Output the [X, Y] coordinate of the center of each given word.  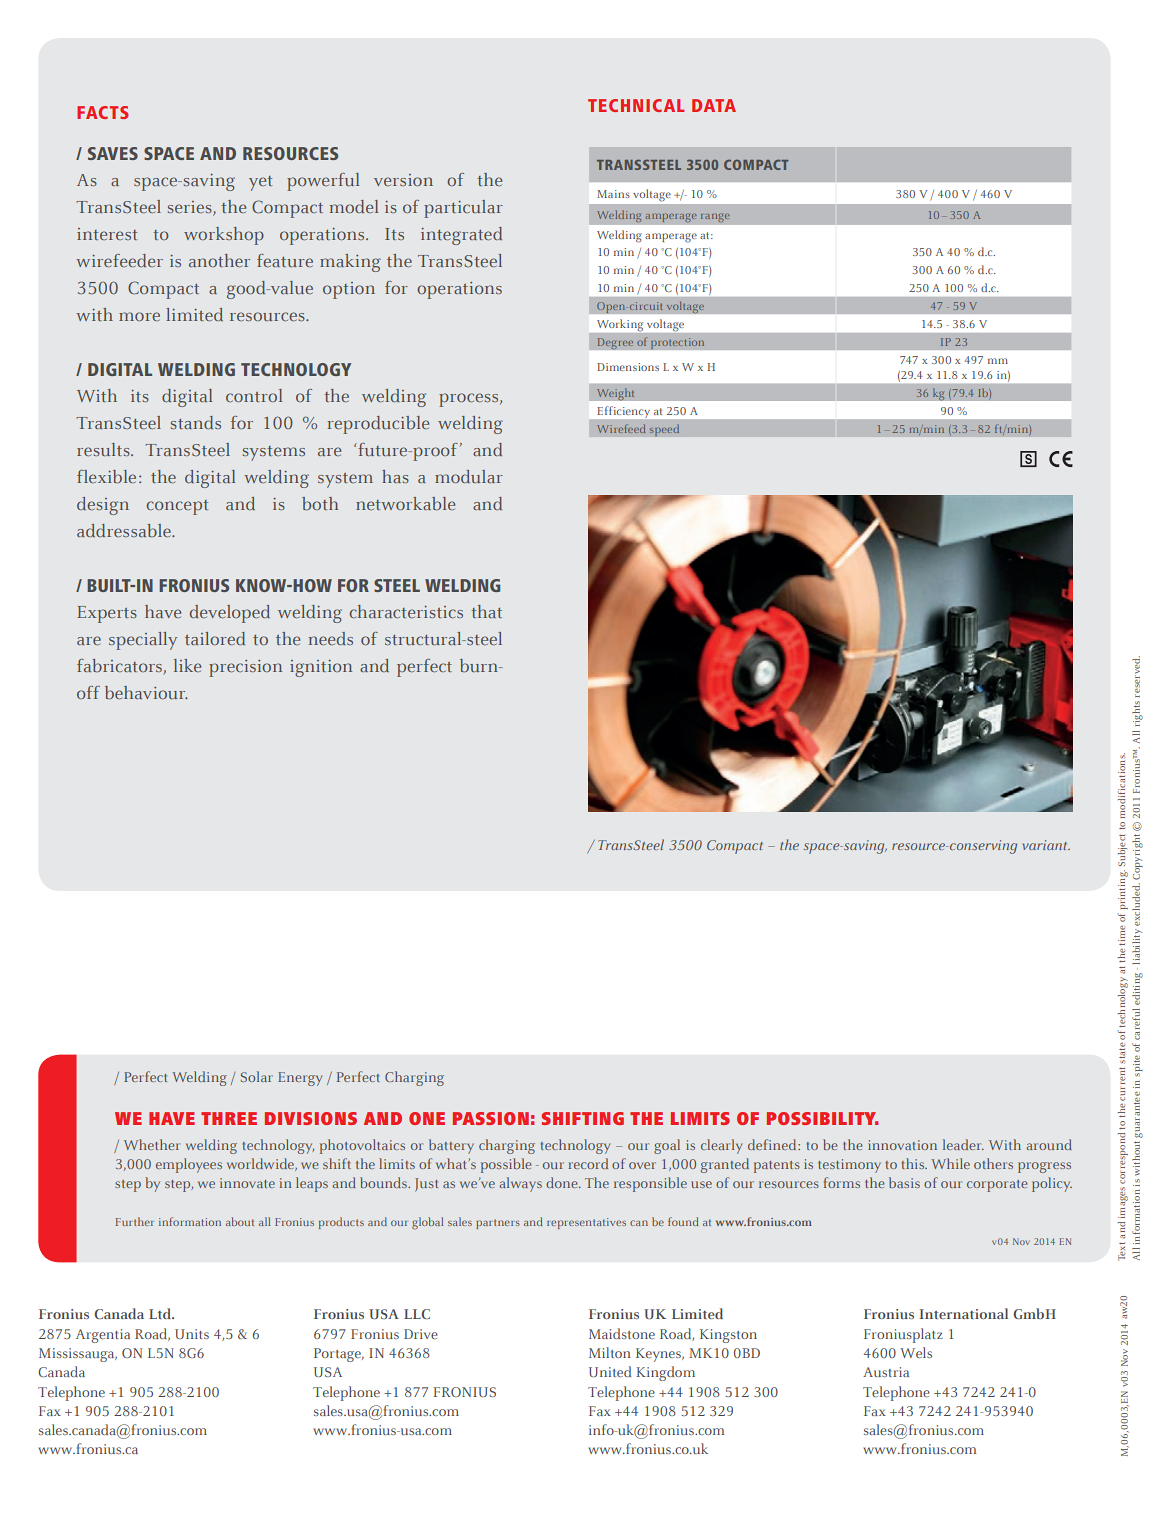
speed [664, 430]
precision [245, 668]
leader [963, 1144]
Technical [636, 105]
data [714, 105]
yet [260, 183]
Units [192, 1334]
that [486, 611]
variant [1046, 845]
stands [196, 422]
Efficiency [624, 411]
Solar [257, 1076]
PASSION [491, 1118]
